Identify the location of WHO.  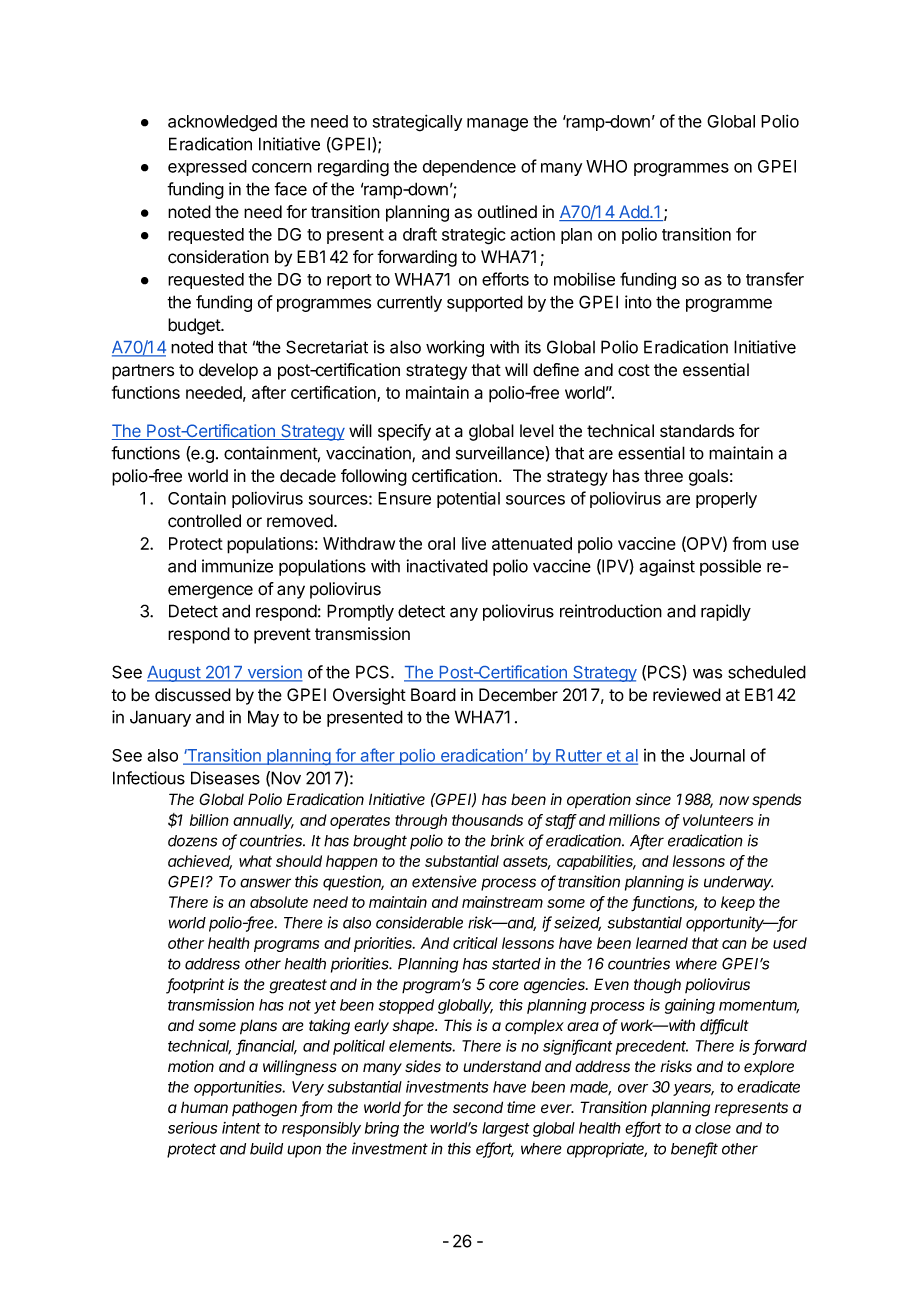
(606, 166).
